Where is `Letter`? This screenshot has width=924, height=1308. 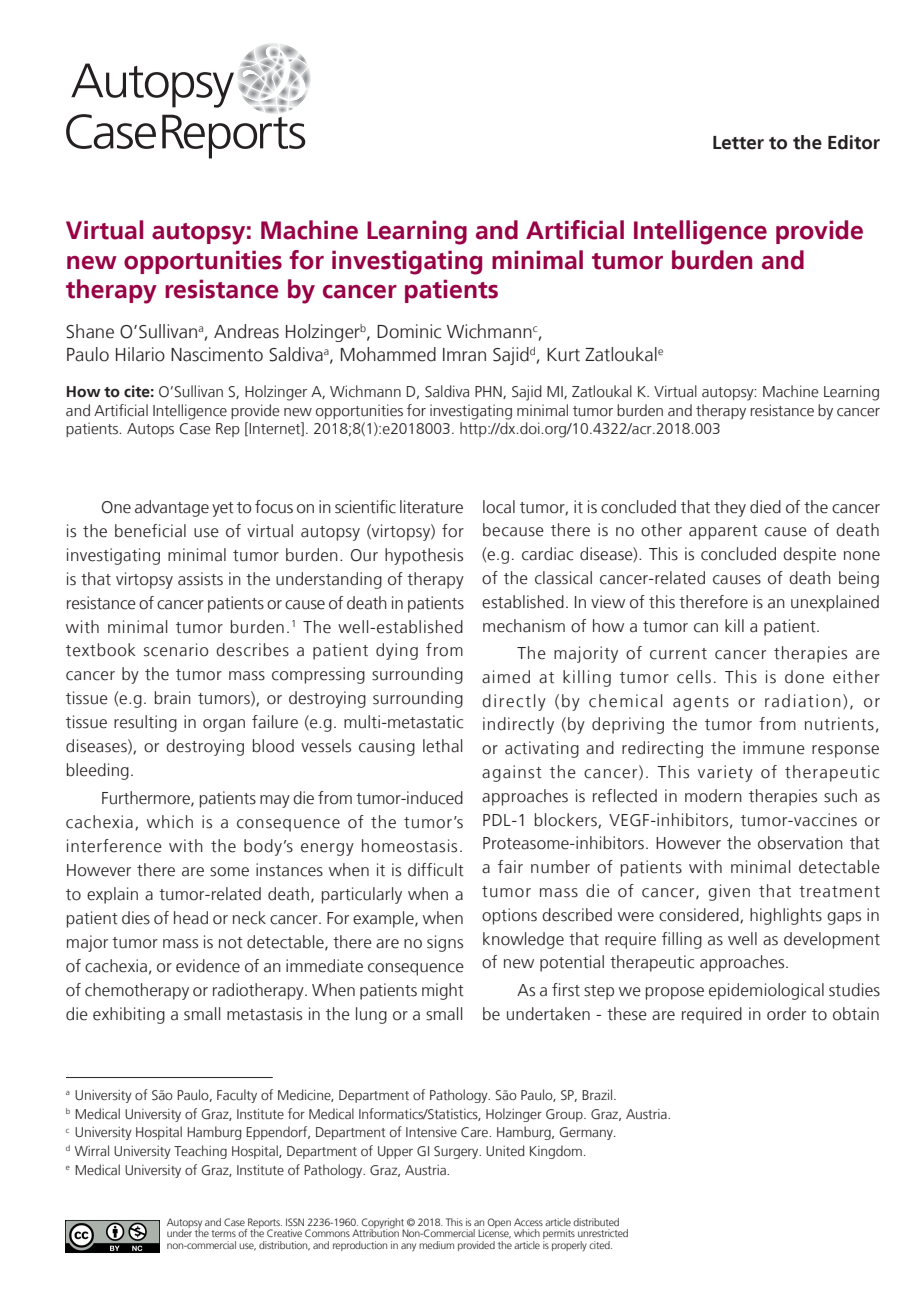 Letter is located at coordinates (738, 143).
